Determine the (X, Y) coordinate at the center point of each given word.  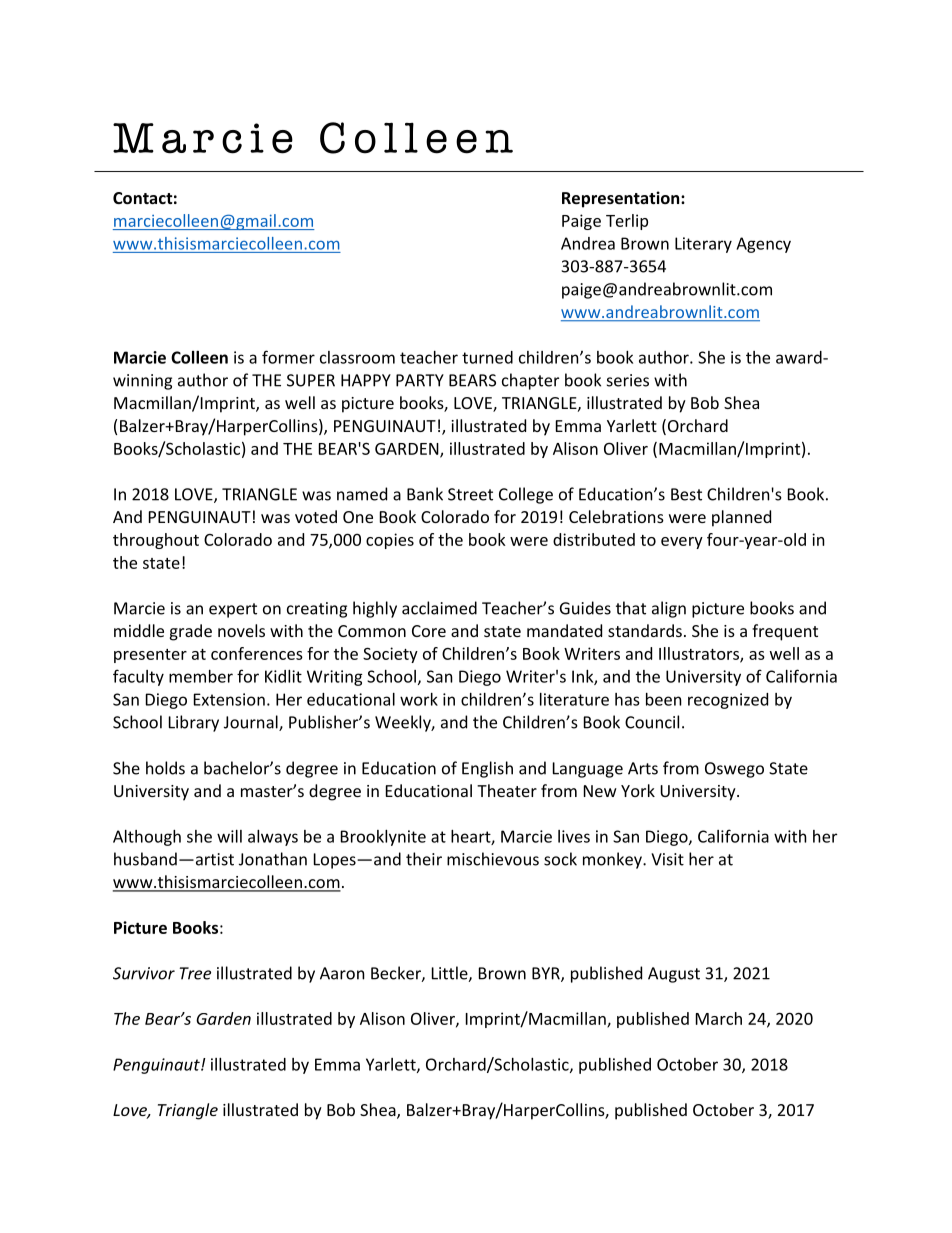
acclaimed (439, 608)
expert (233, 610)
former (288, 357)
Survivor (144, 973)
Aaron (342, 973)
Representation (622, 199)
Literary (703, 245)
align (669, 609)
